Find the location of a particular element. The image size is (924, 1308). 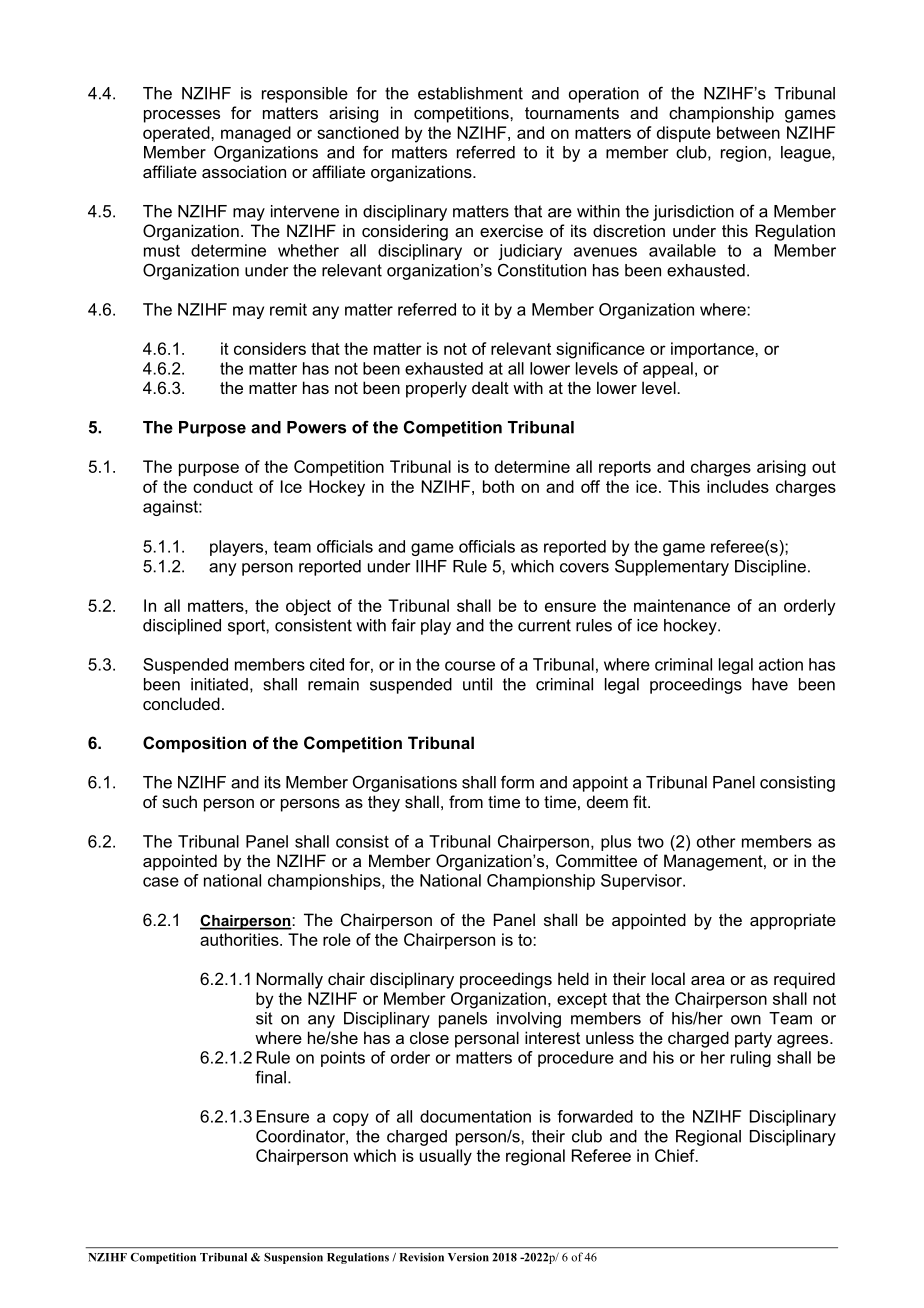

until is located at coordinates (477, 684).
